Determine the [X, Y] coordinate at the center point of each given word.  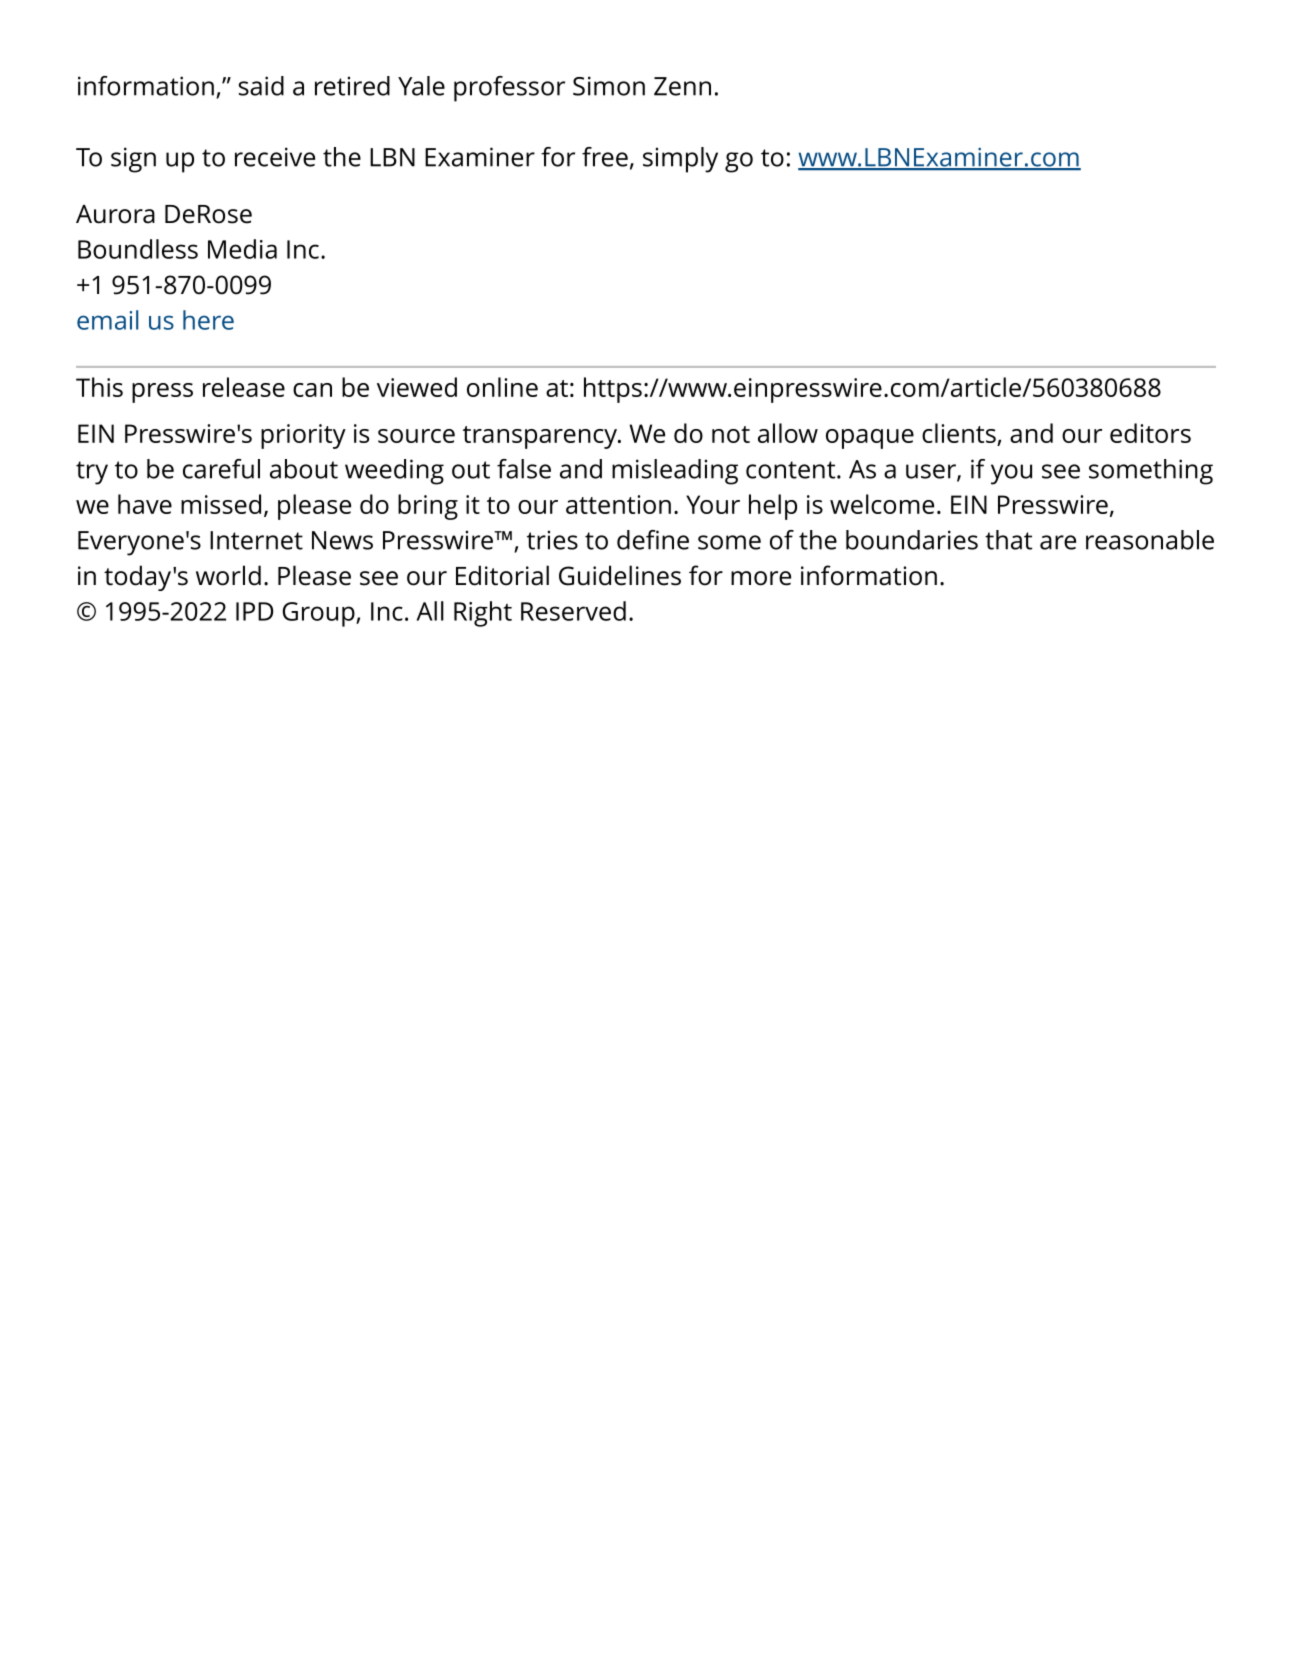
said [261, 86]
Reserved [573, 611]
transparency [541, 437]
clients [960, 434]
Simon [609, 86]
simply [680, 160]
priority [303, 436]
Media [242, 249]
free [605, 157]
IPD [254, 611]
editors [1150, 433]
